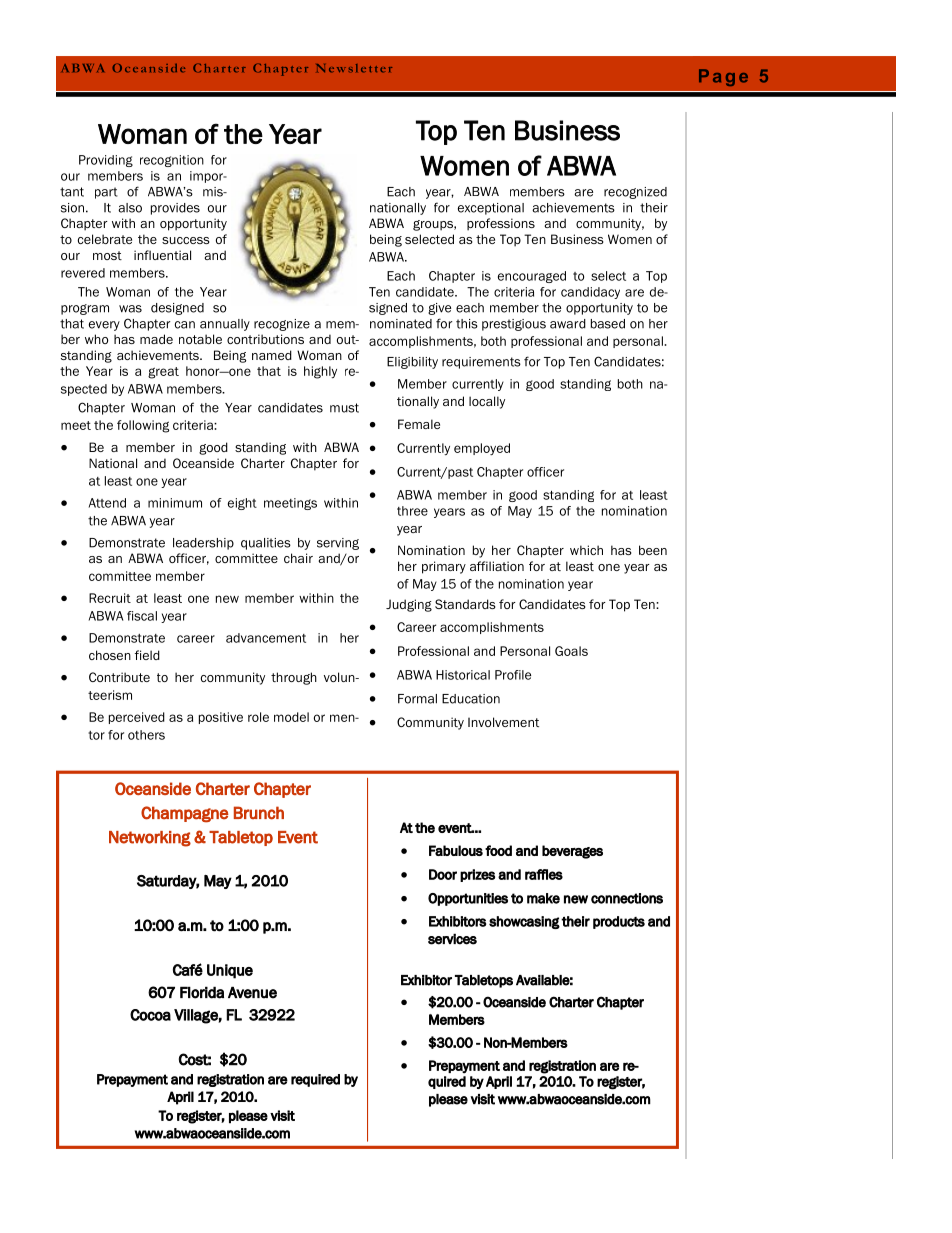  I want to click on leadership, so click(203, 544).
